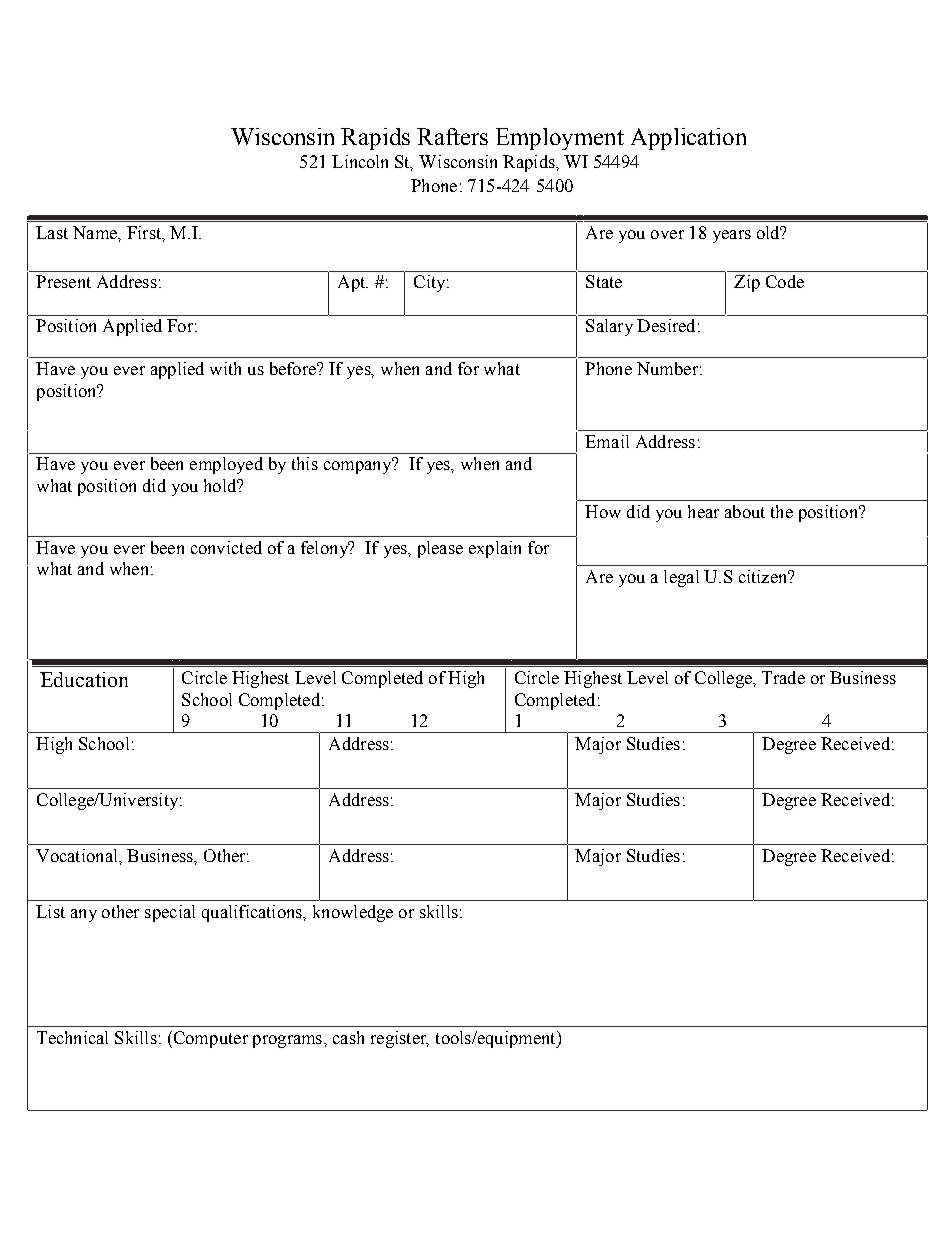  I want to click on employed, so click(226, 465).
